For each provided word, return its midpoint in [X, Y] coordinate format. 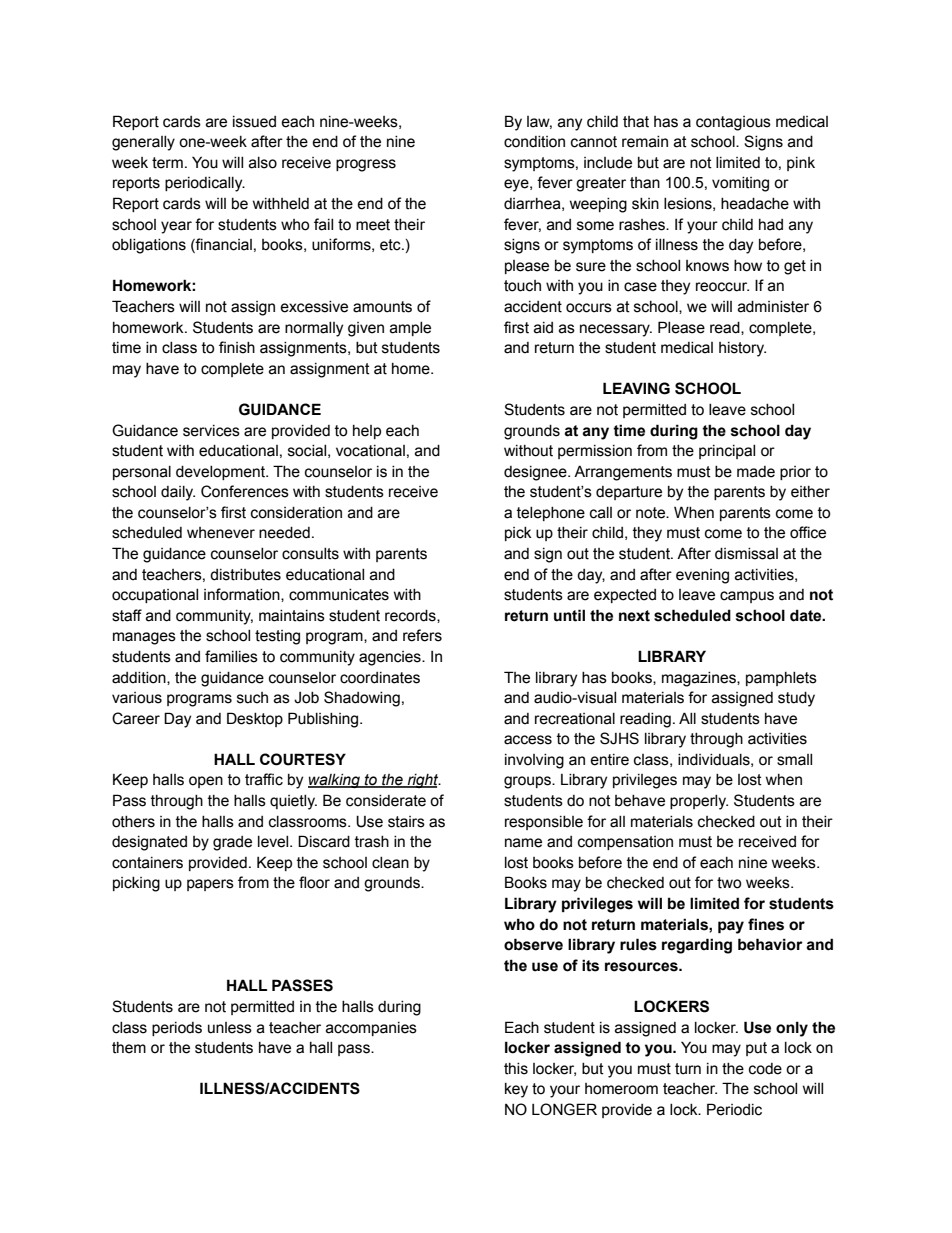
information [243, 595]
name [523, 843]
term [167, 163]
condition [534, 142]
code [765, 1069]
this [516, 1069]
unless [230, 1028]
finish [237, 347]
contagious [733, 123]
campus [747, 597]
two [729, 883]
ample [410, 329]
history [742, 349]
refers [422, 635]
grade [232, 843]
